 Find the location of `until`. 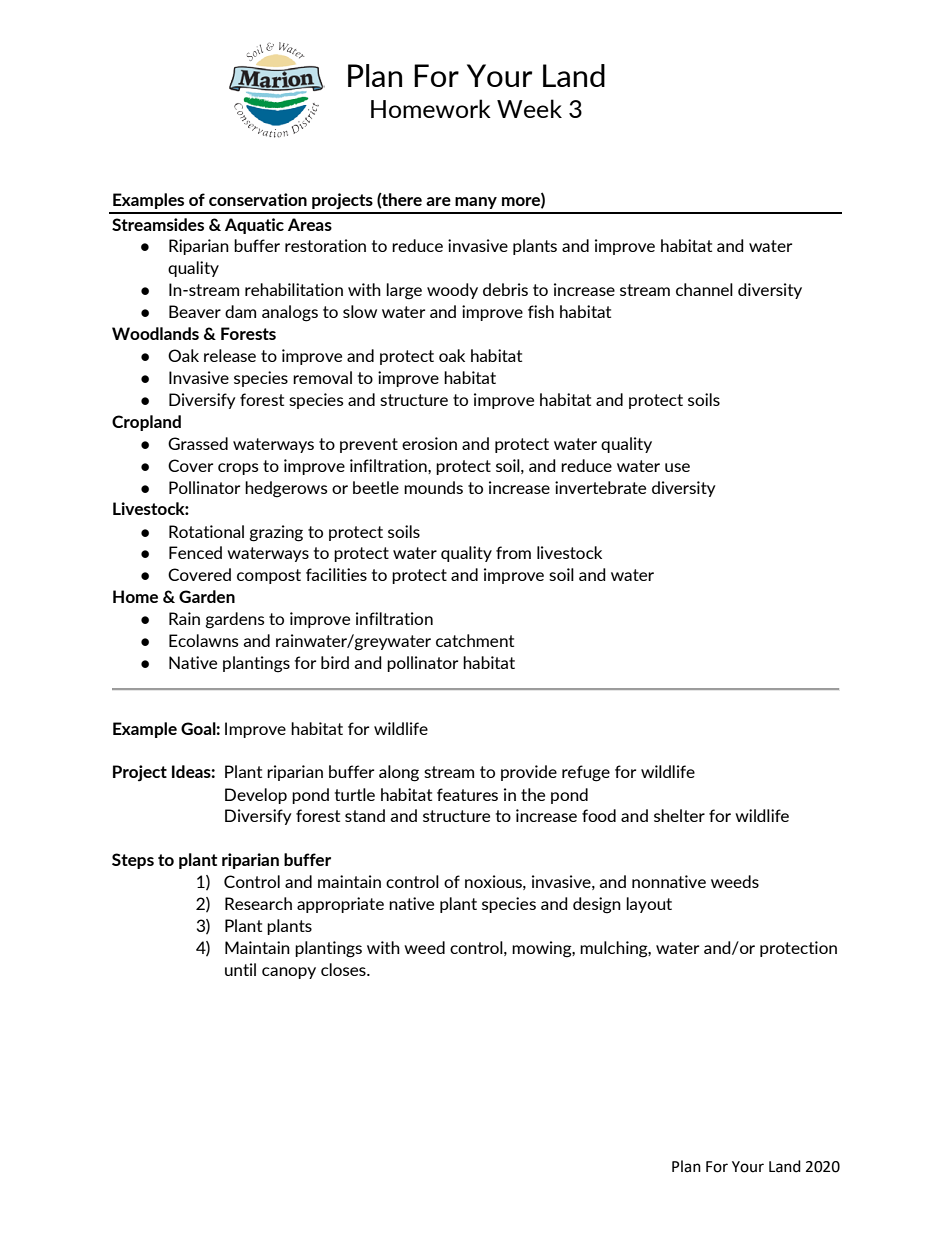

until is located at coordinates (240, 969).
